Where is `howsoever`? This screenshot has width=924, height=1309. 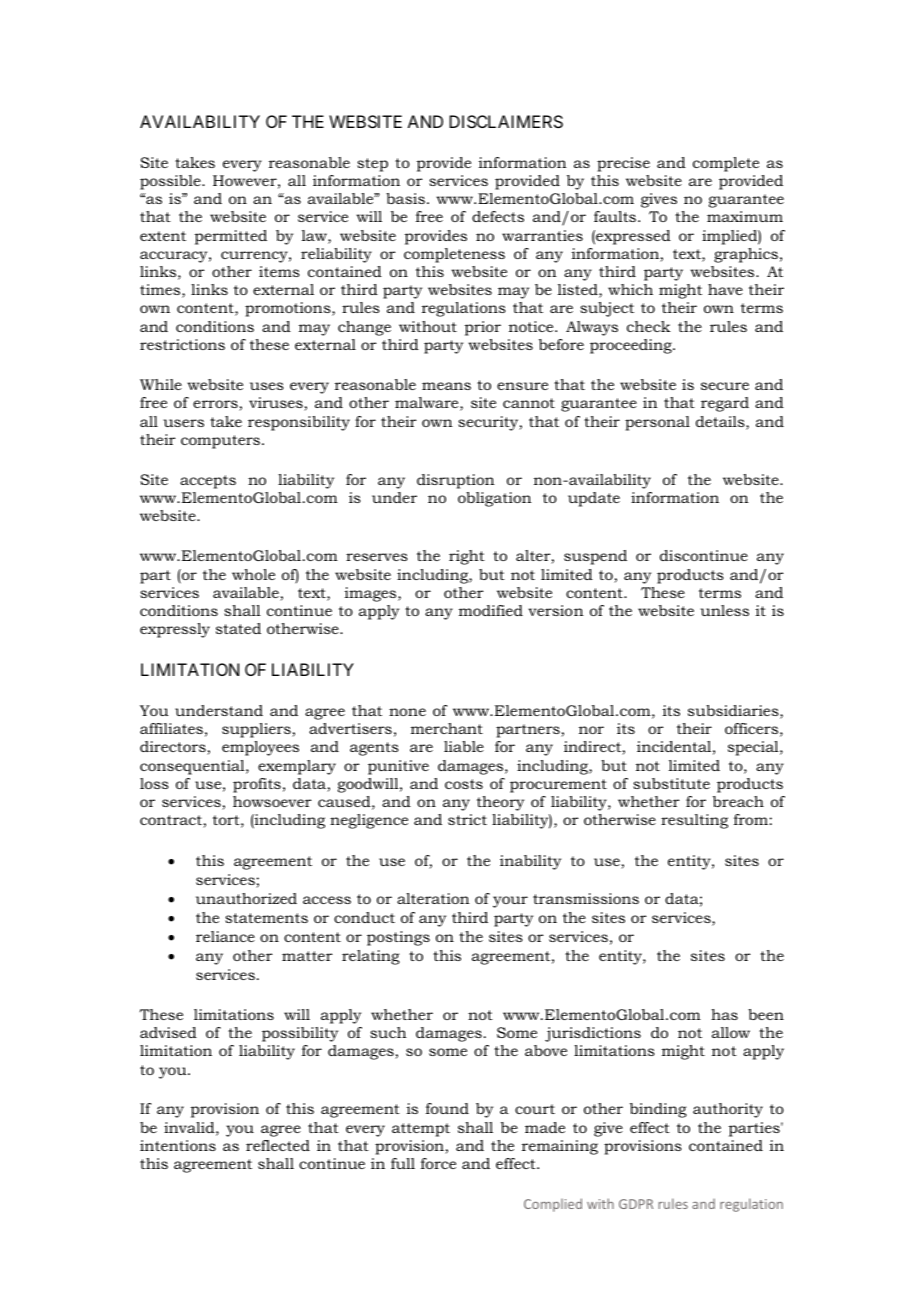 howsoever is located at coordinates (272, 801).
